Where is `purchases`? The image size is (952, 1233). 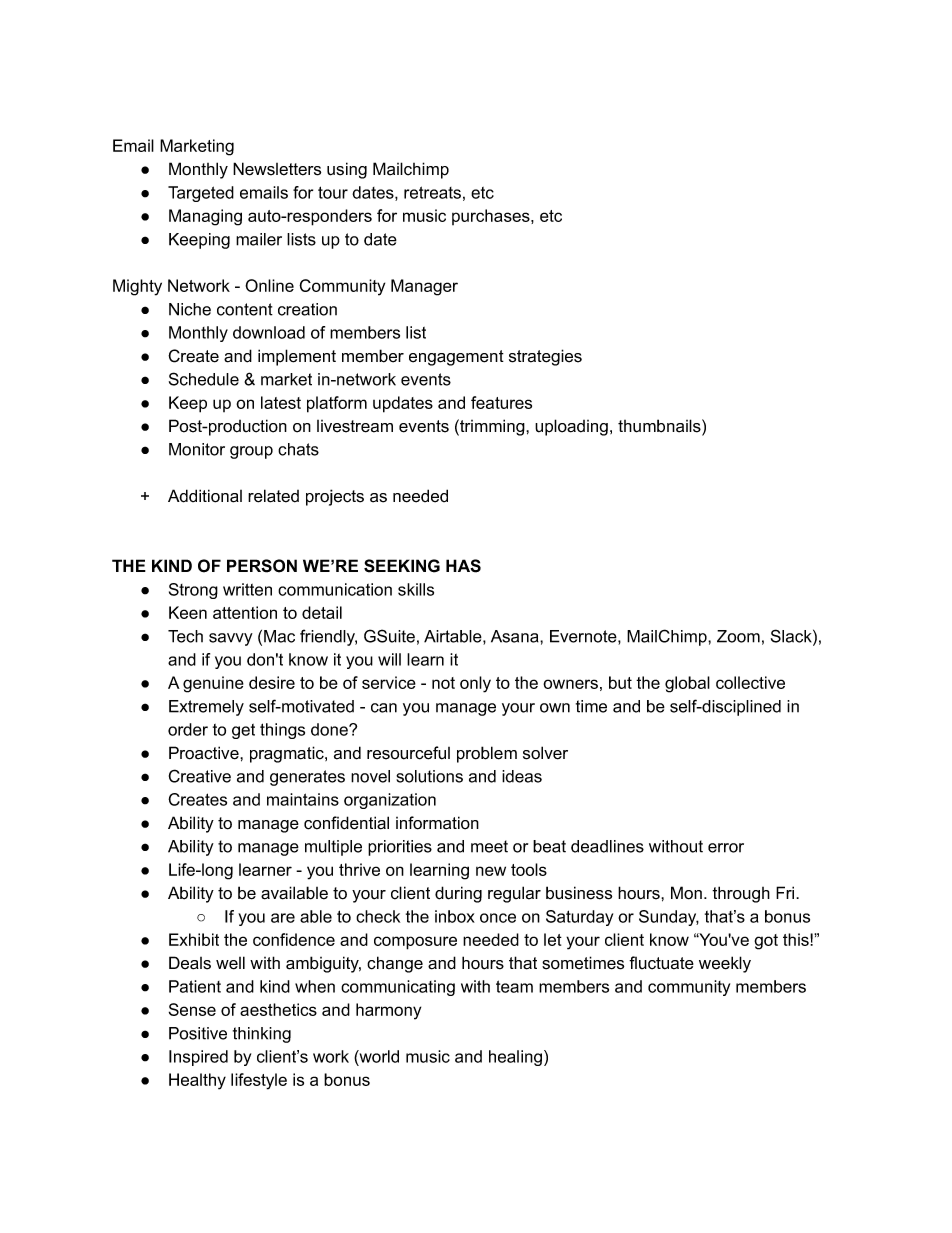
purchases is located at coordinates (492, 217).
